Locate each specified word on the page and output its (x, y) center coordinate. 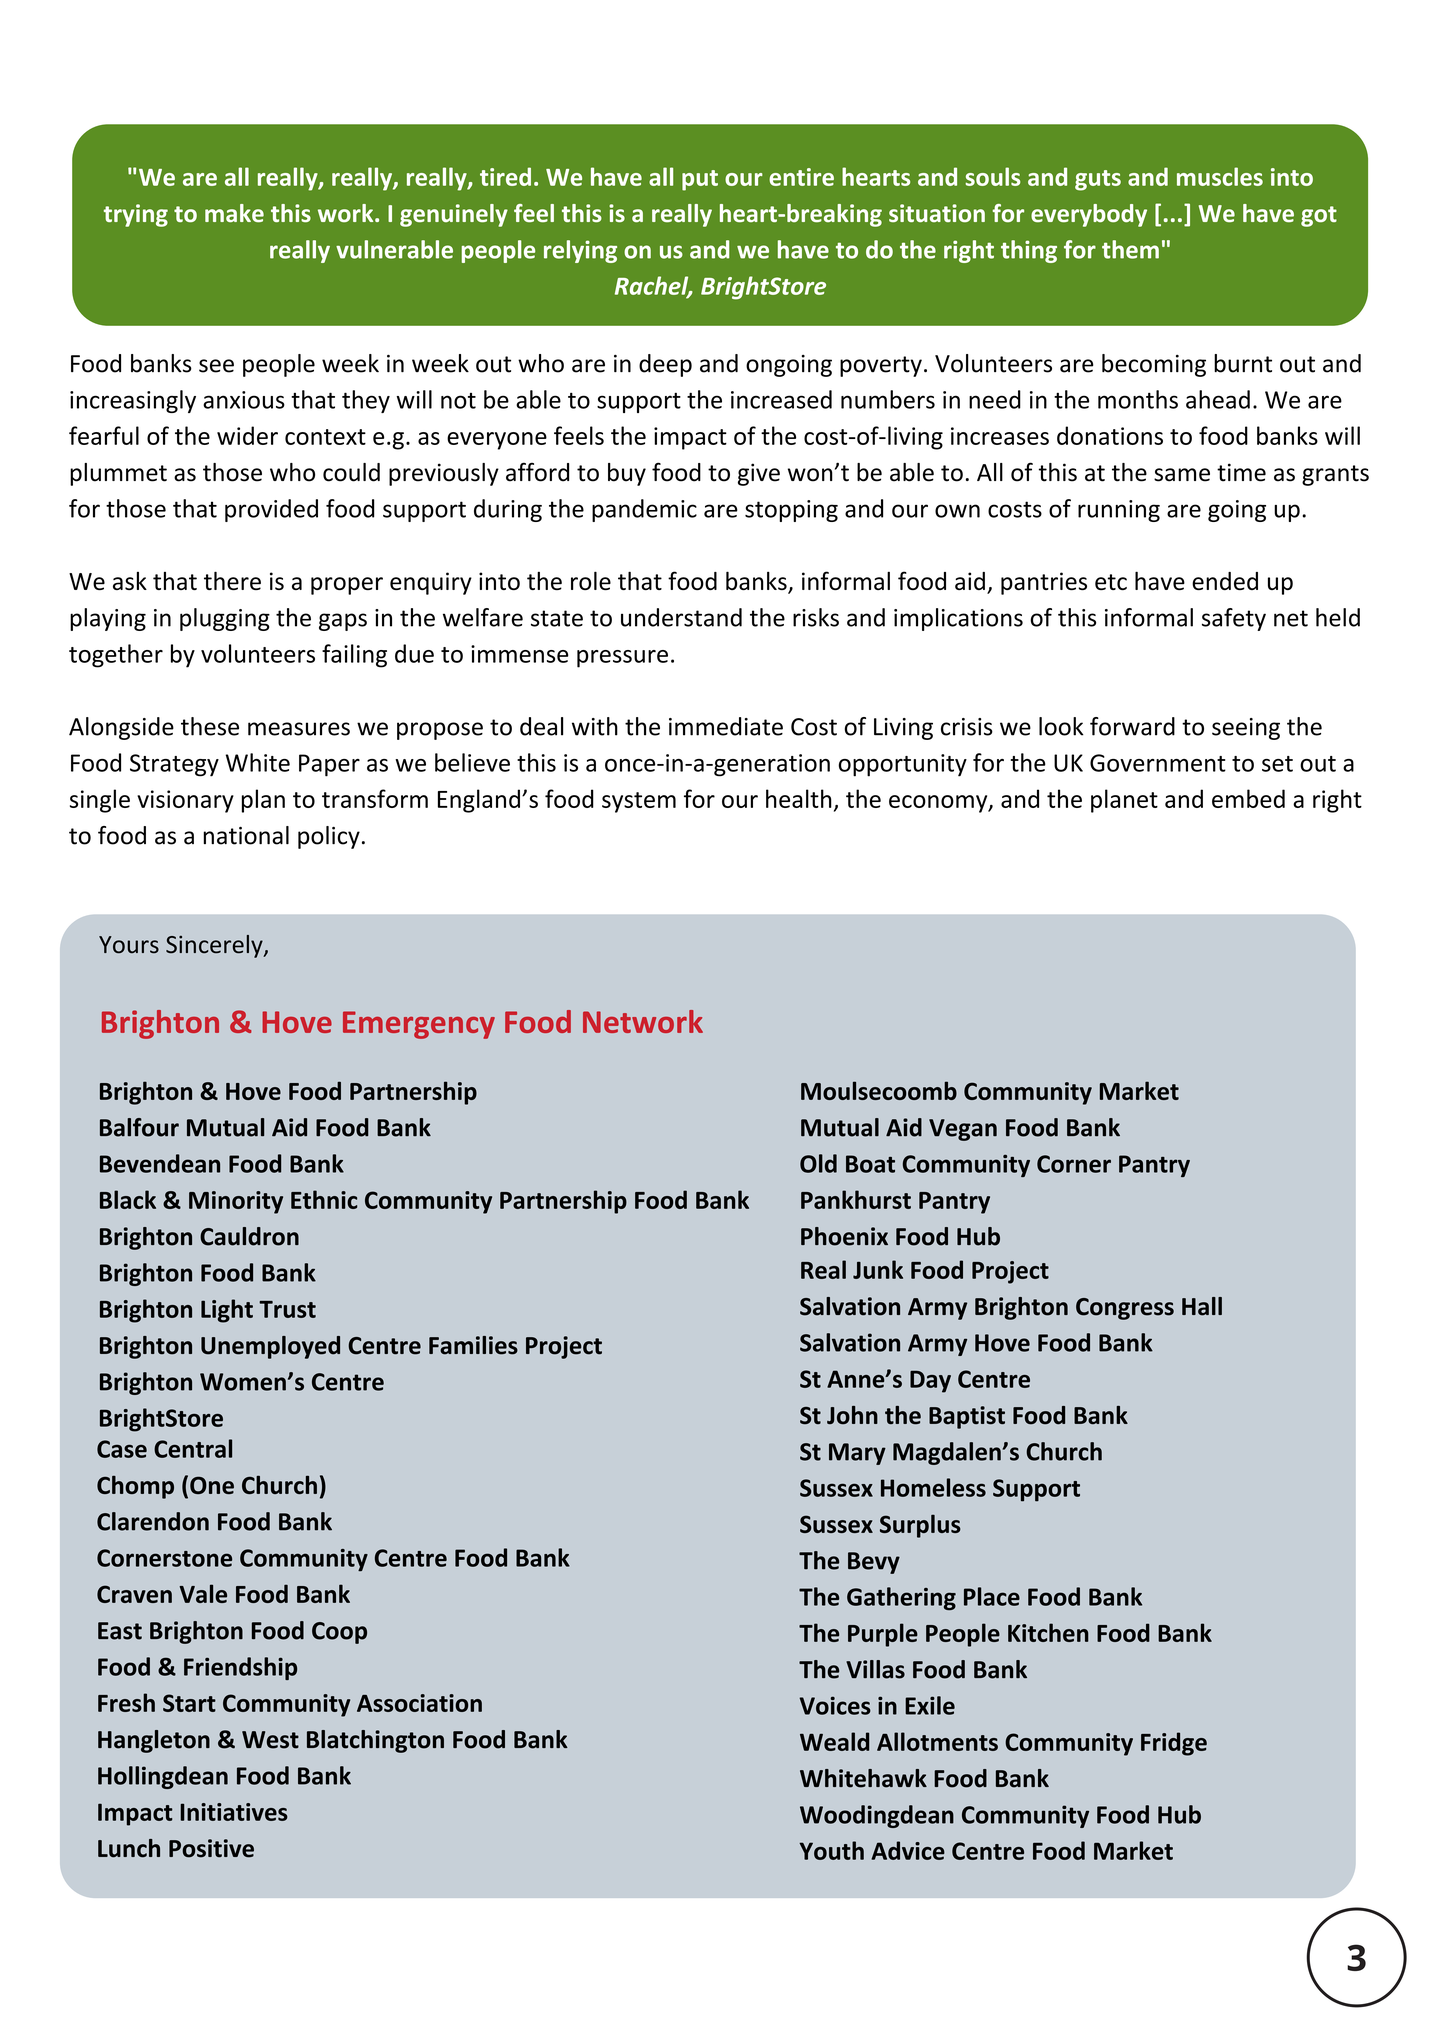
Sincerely (215, 946)
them (1130, 249)
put (700, 180)
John (852, 1415)
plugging (225, 619)
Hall (1202, 1306)
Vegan (963, 1130)
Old (818, 1163)
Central (193, 1448)
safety (1234, 619)
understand (681, 617)
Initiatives (234, 1812)
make (234, 213)
